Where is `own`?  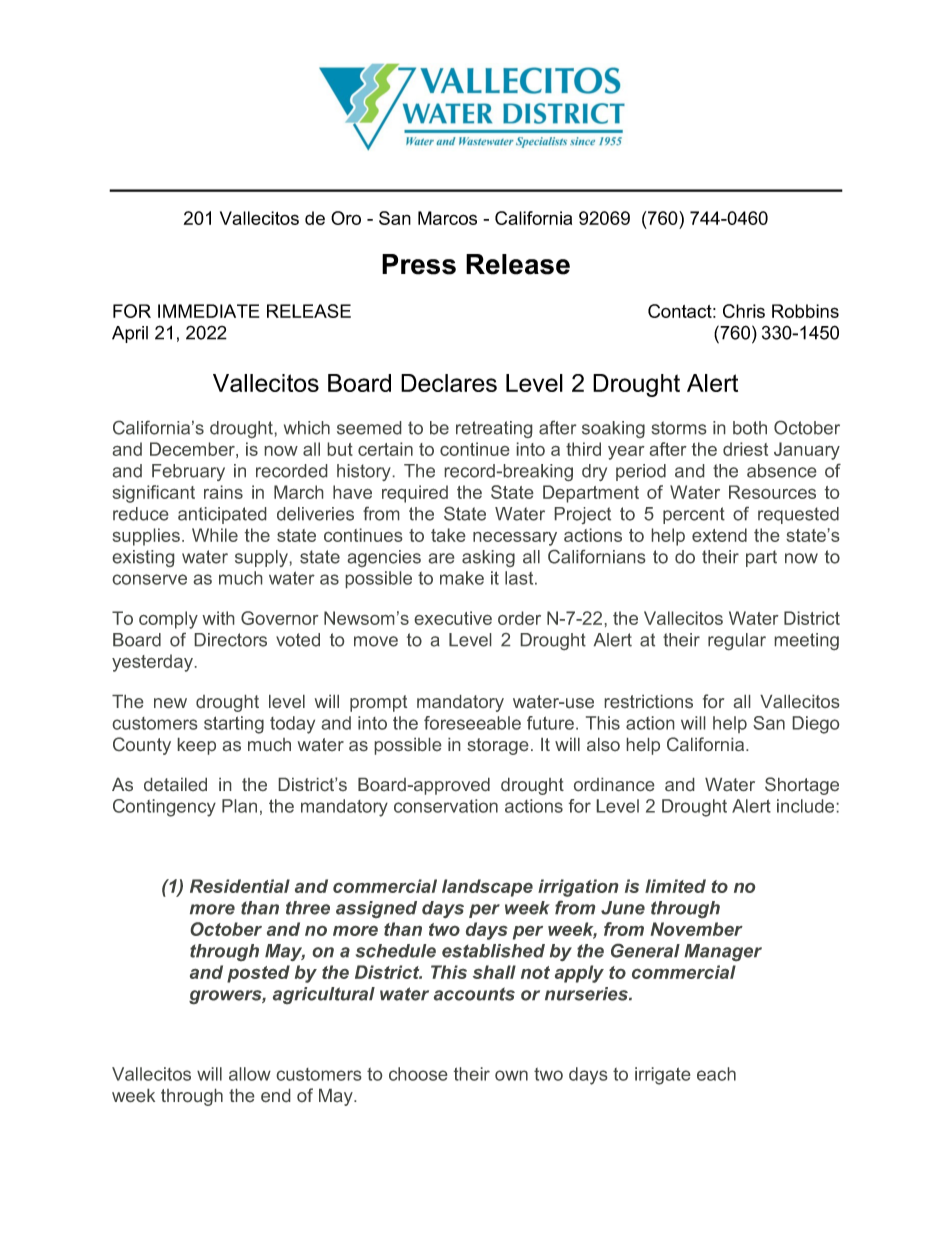 own is located at coordinates (511, 1075).
